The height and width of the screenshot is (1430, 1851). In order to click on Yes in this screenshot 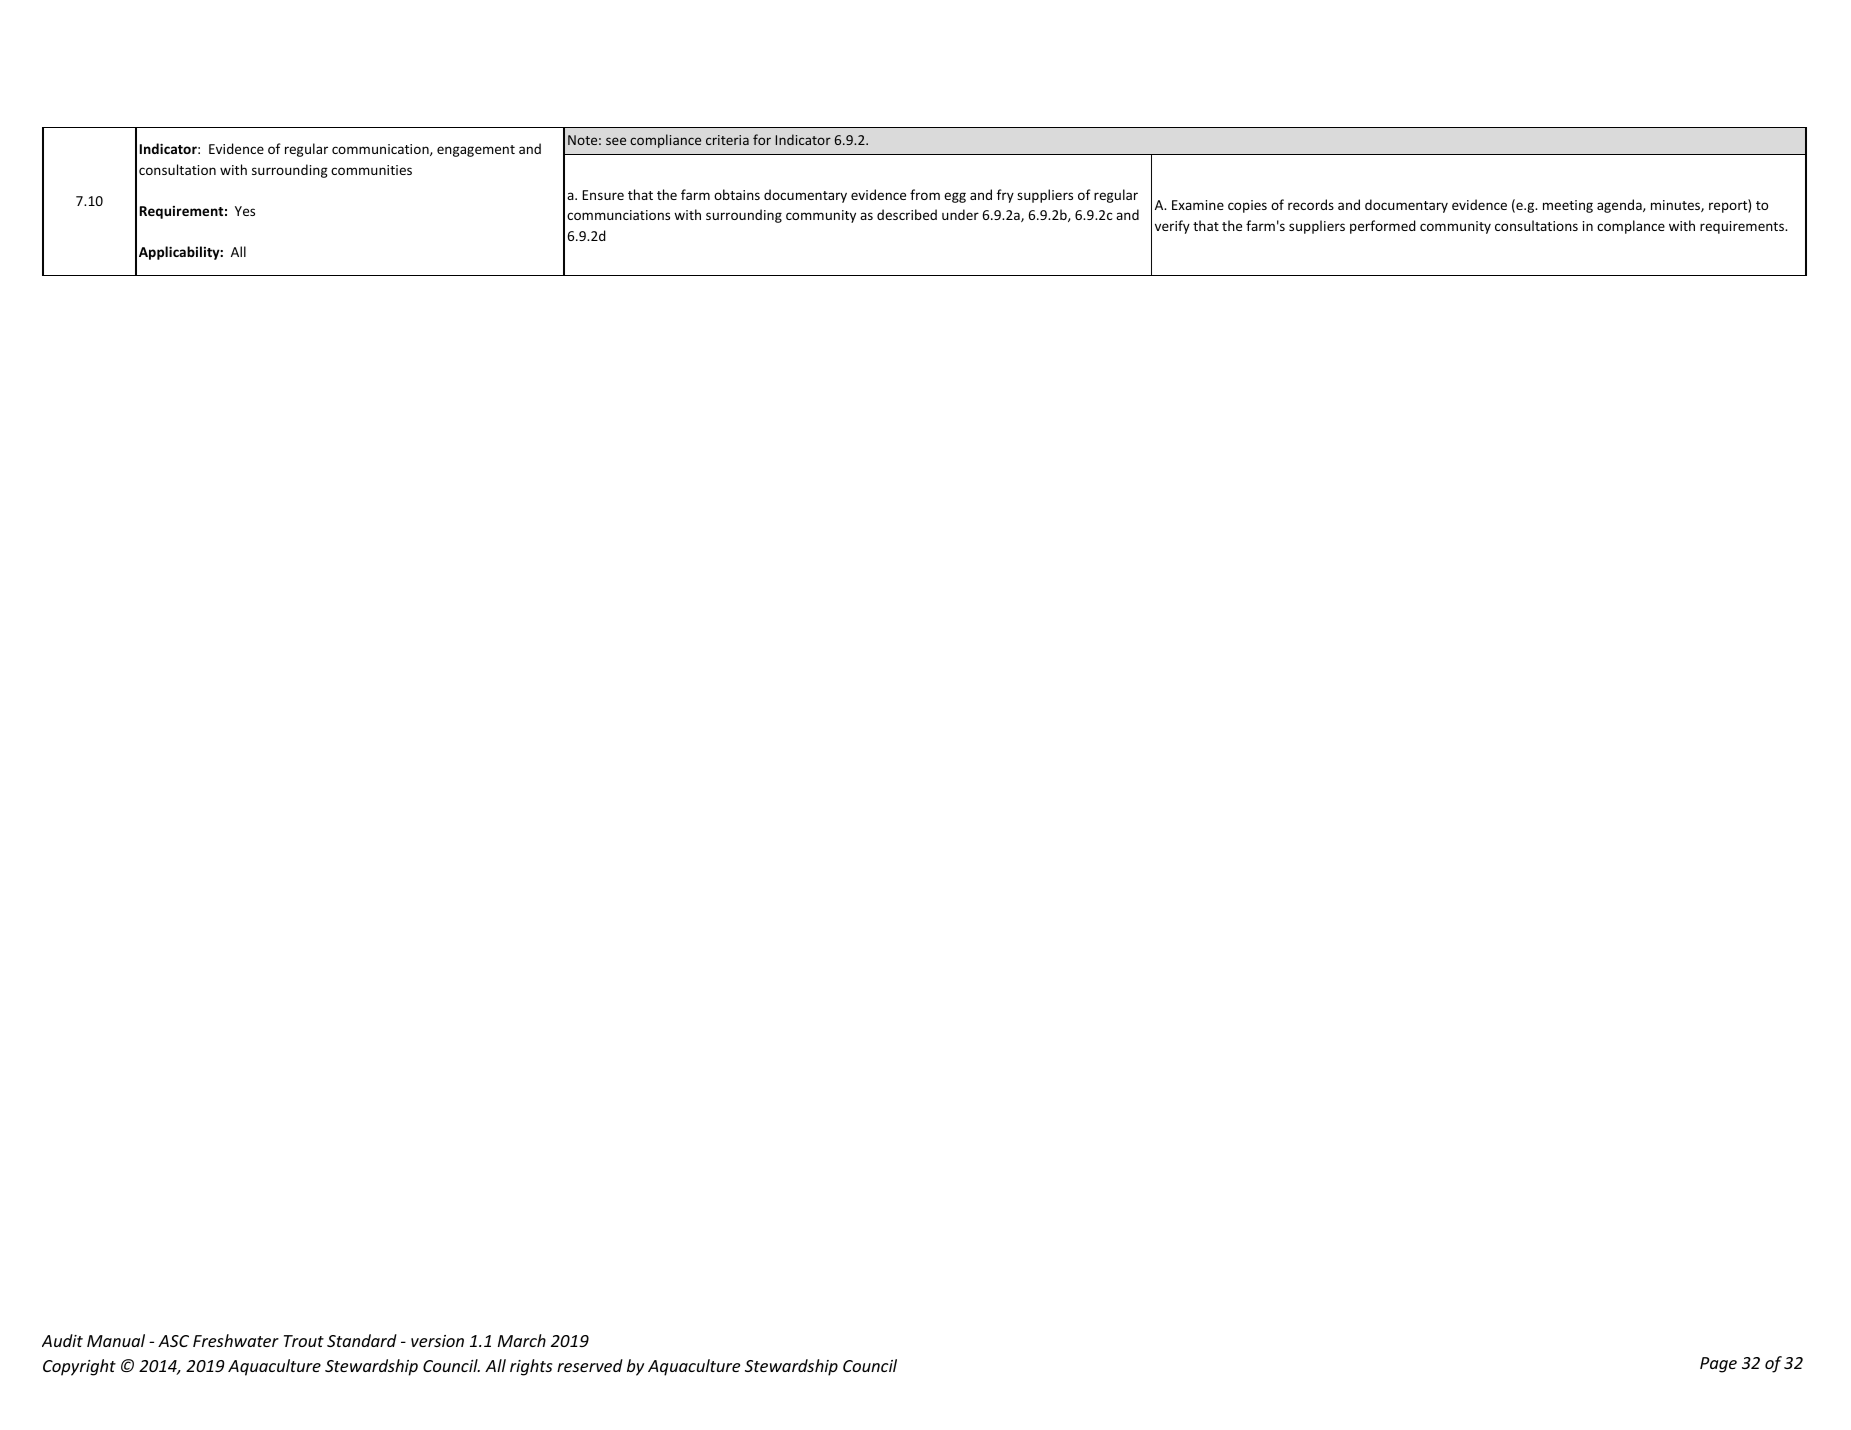, I will do `click(245, 211)`.
